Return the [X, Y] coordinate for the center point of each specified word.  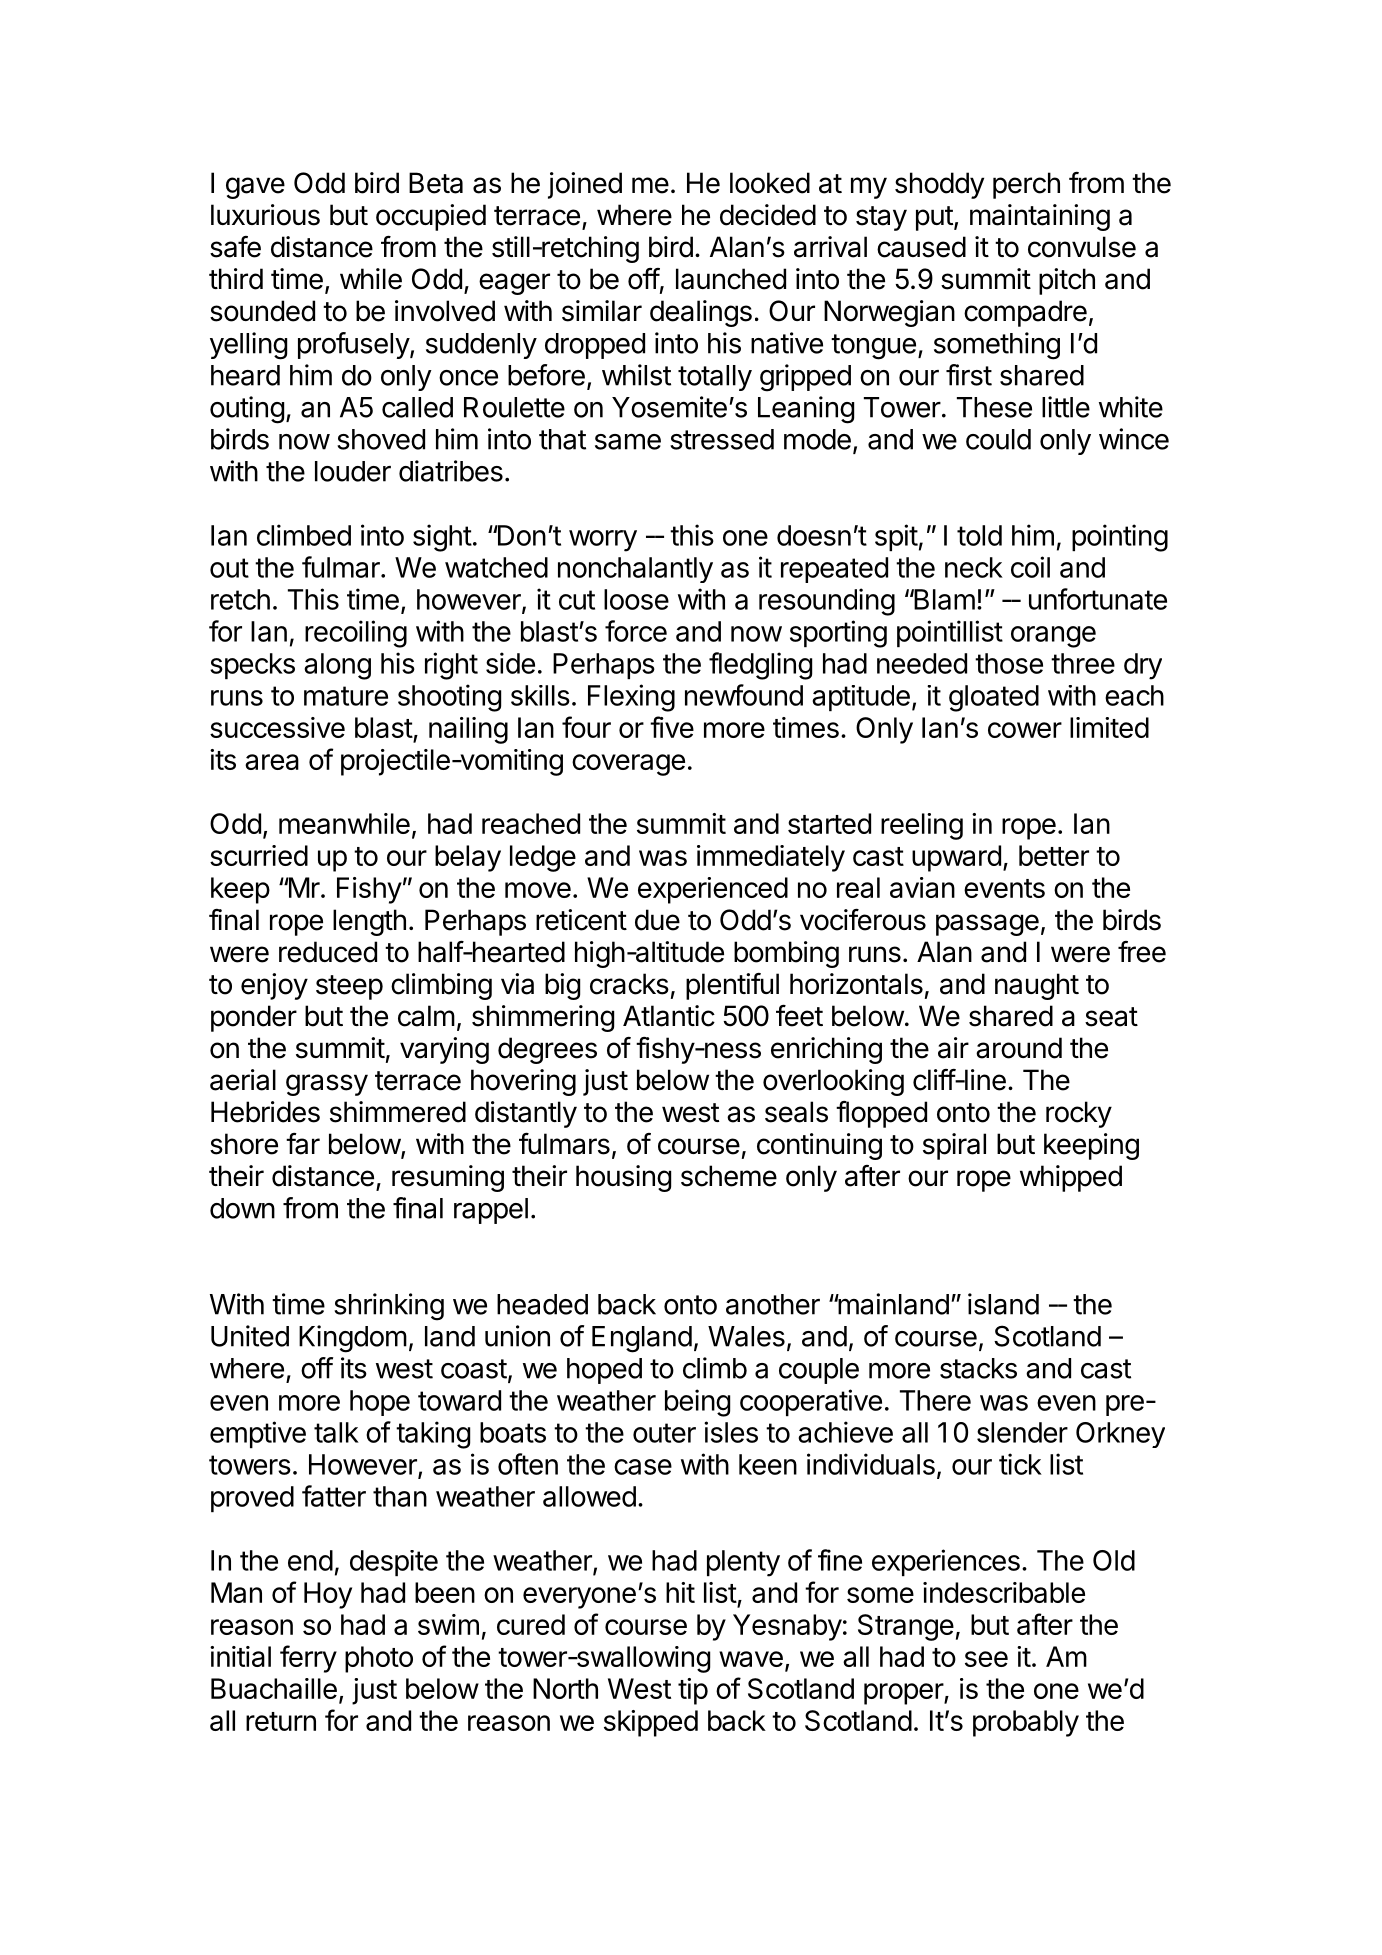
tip [693, 1691]
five [672, 727]
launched [731, 279]
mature [346, 696]
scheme [729, 1176]
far [303, 1144]
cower [1025, 730]
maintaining [1040, 217]
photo [379, 1659]
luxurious [265, 215]
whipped [1071, 1178]
